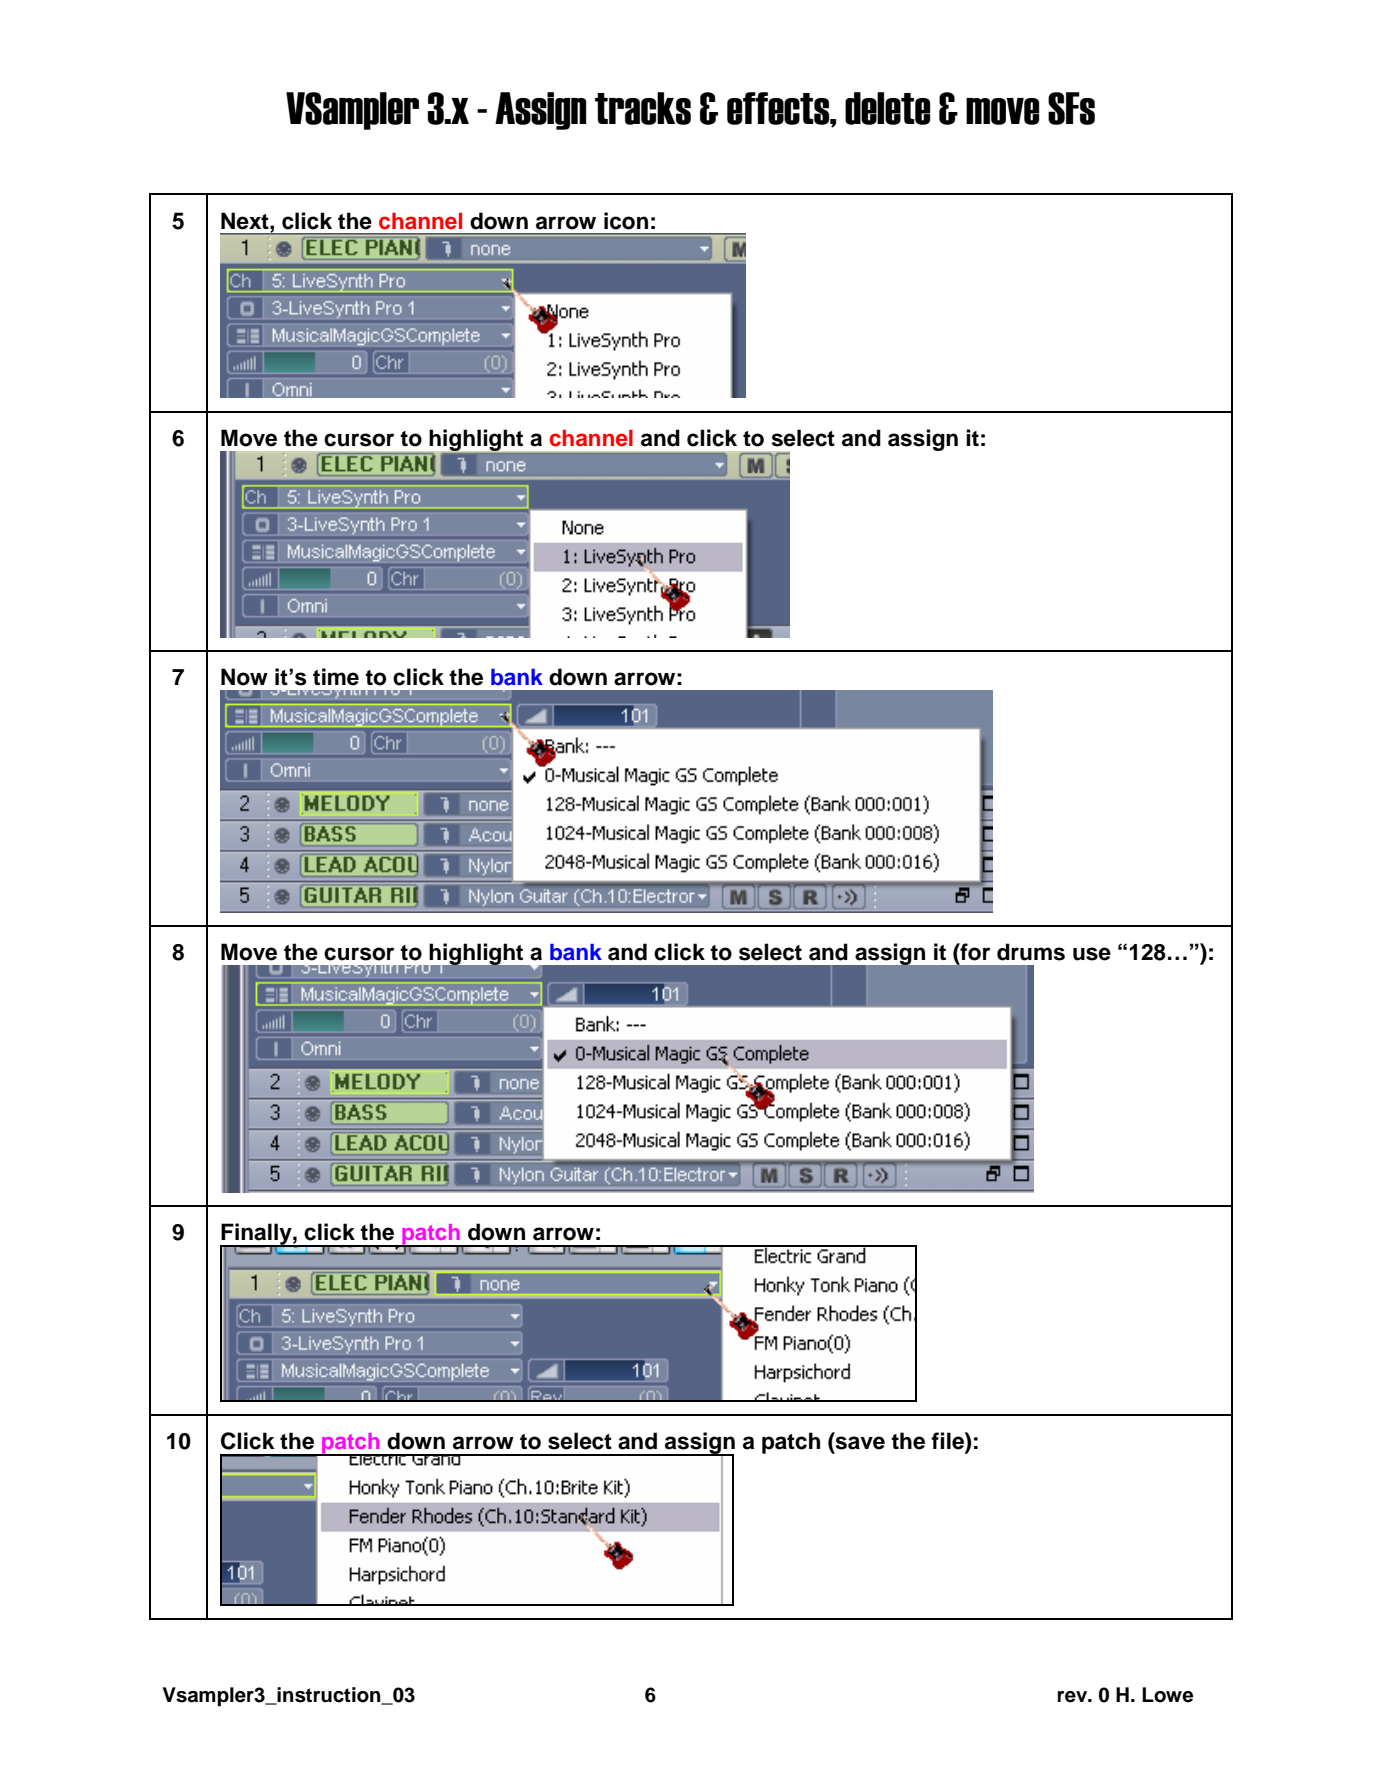  I want to click on time, so click(336, 677).
